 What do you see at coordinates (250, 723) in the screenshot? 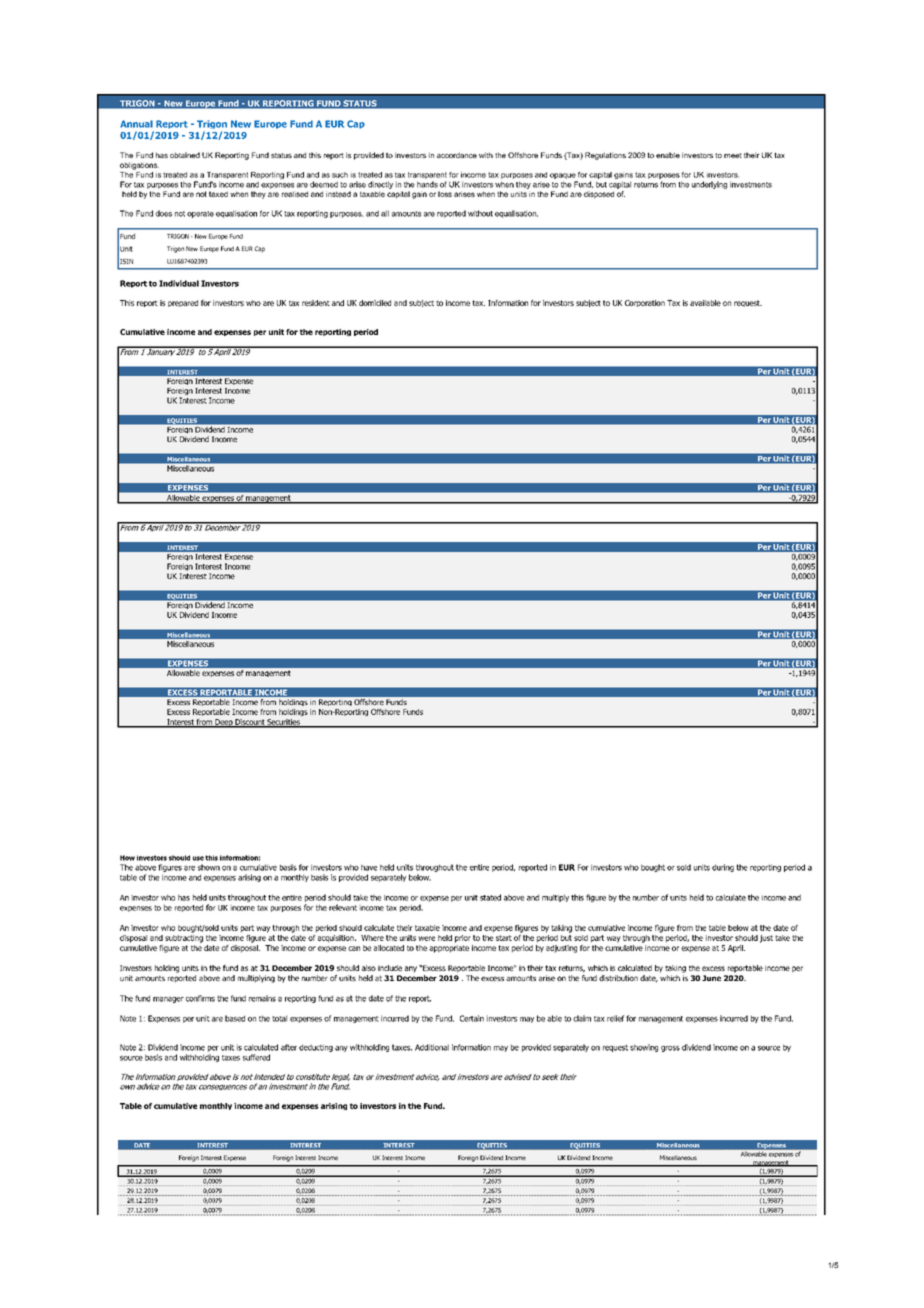
I see `Discount` at bounding box center [250, 723].
